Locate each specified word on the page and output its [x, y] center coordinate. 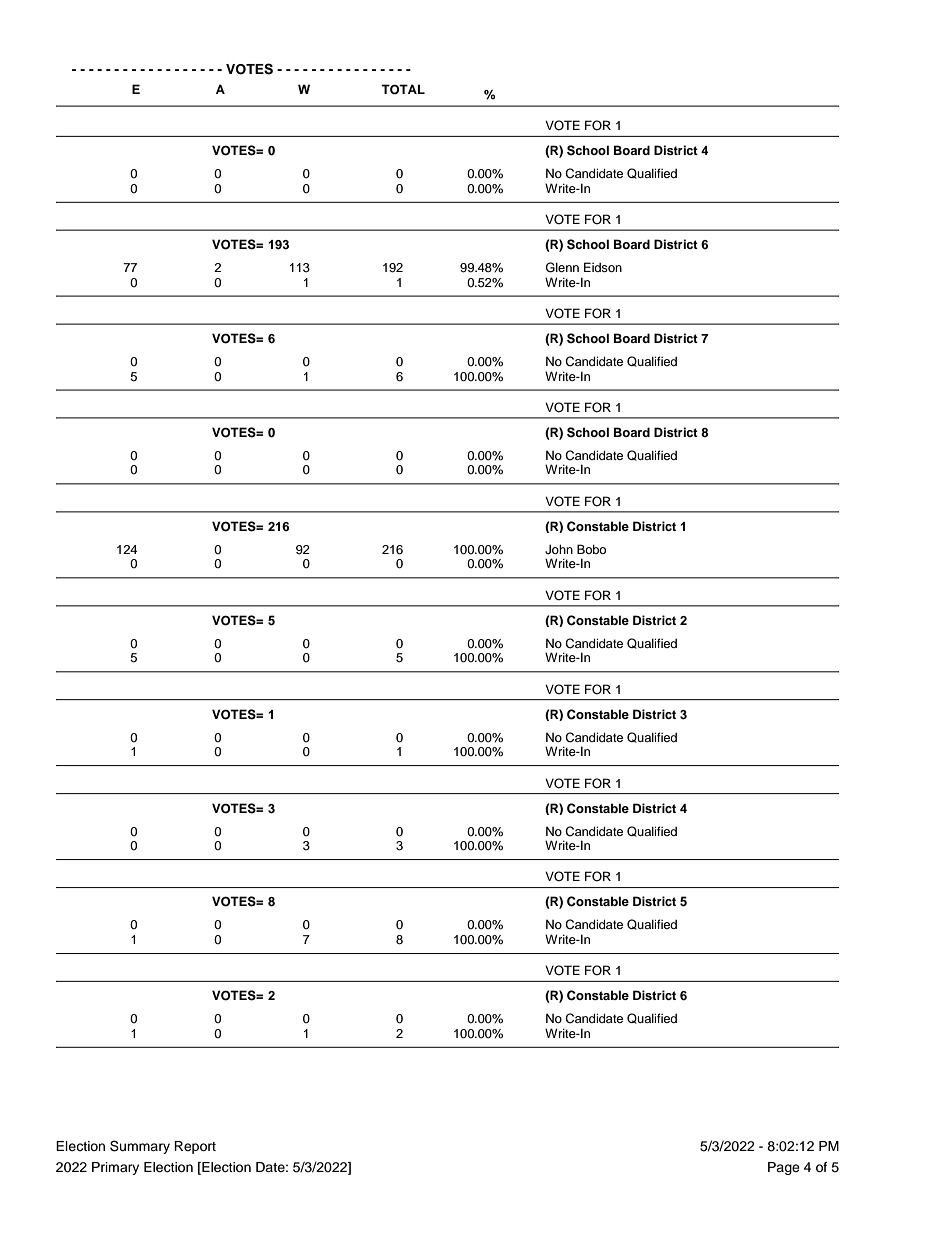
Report [195, 1147]
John [559, 549]
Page [784, 1168]
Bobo [591, 549]
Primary [115, 1168]
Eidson [603, 267]
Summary [140, 1147]
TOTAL [403, 89]
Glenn [562, 267]
